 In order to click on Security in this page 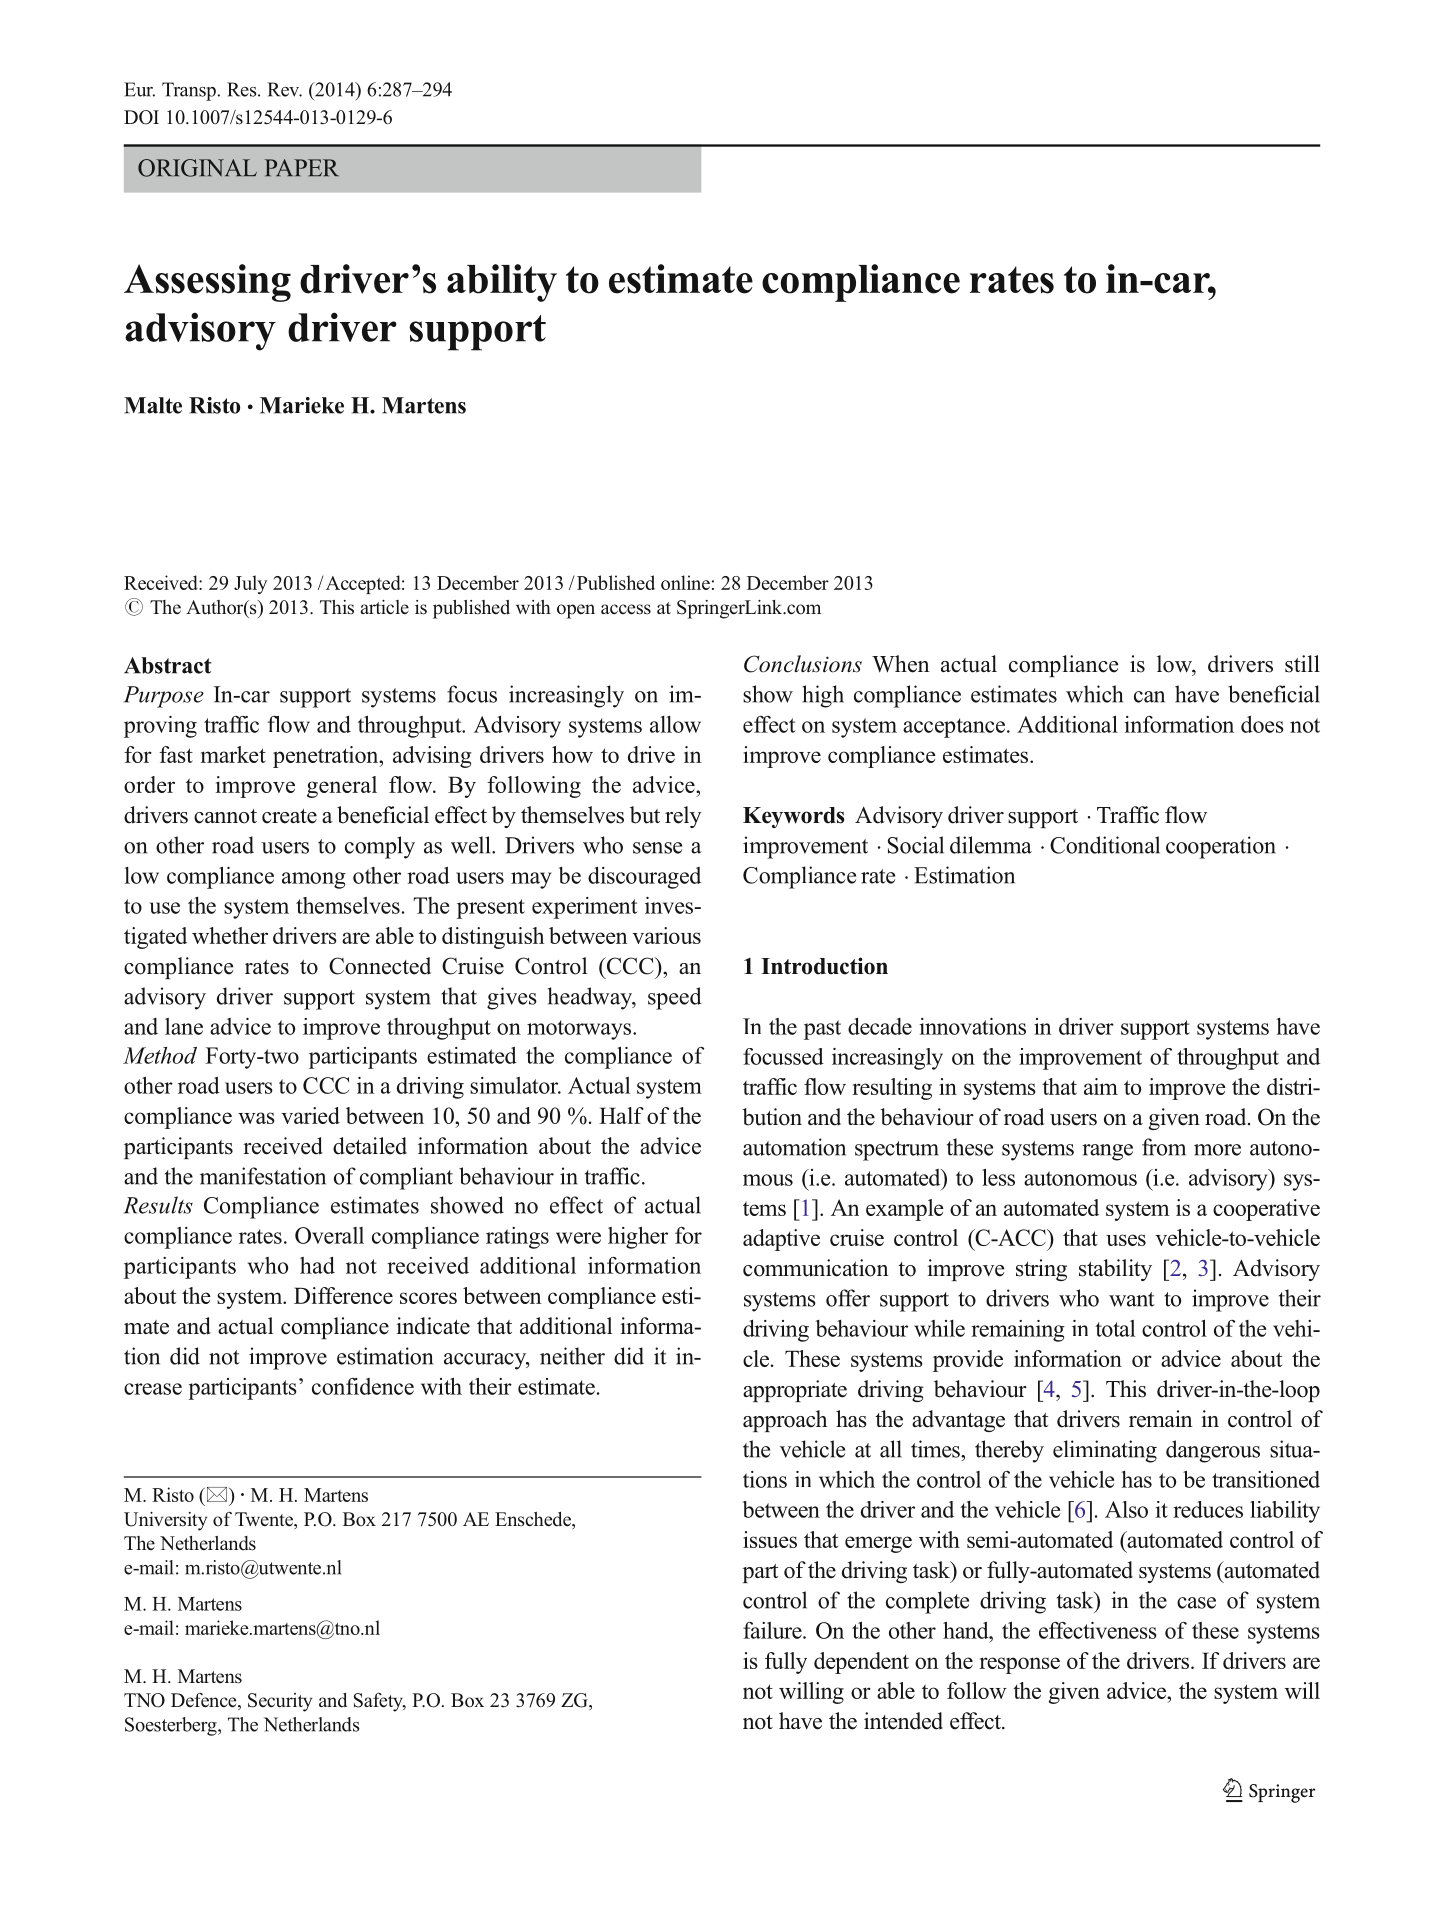, I will do `click(280, 1702)`.
